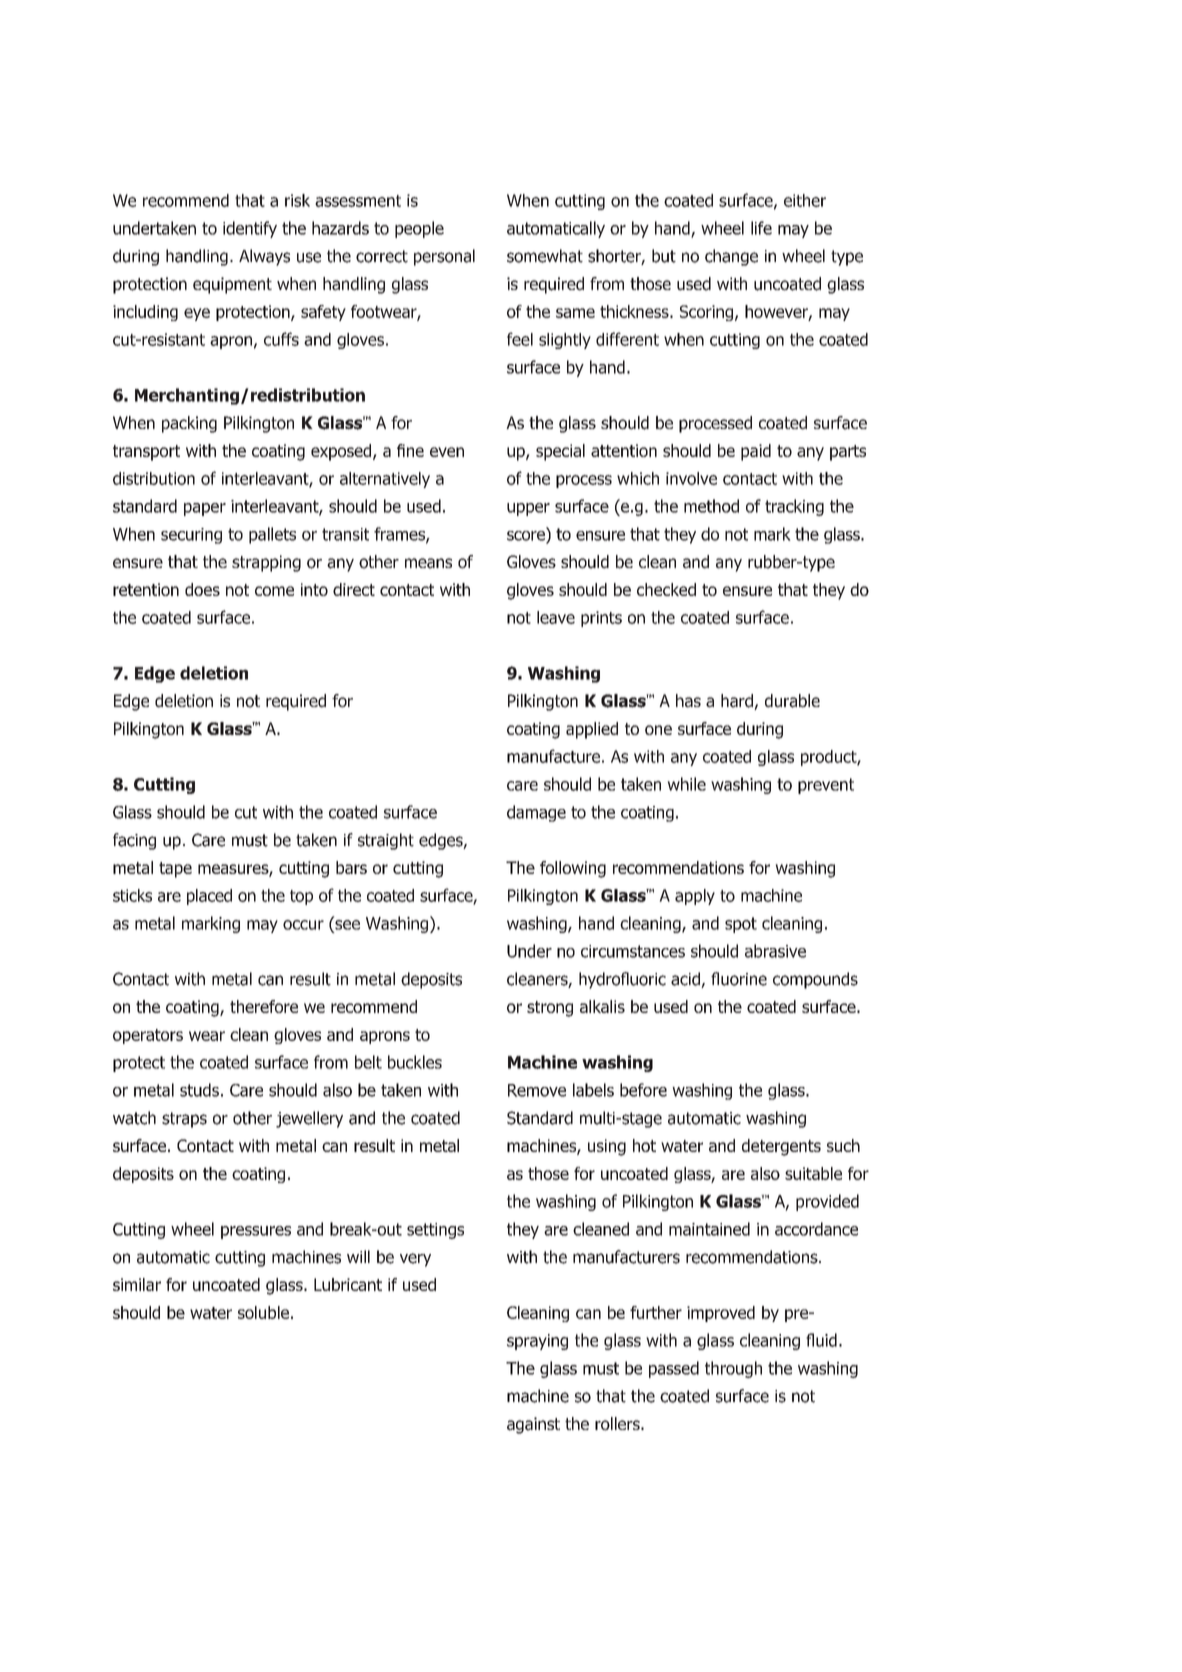 This screenshot has height=1672, width=1182. What do you see at coordinates (202, 589) in the screenshot?
I see `does` at bounding box center [202, 589].
